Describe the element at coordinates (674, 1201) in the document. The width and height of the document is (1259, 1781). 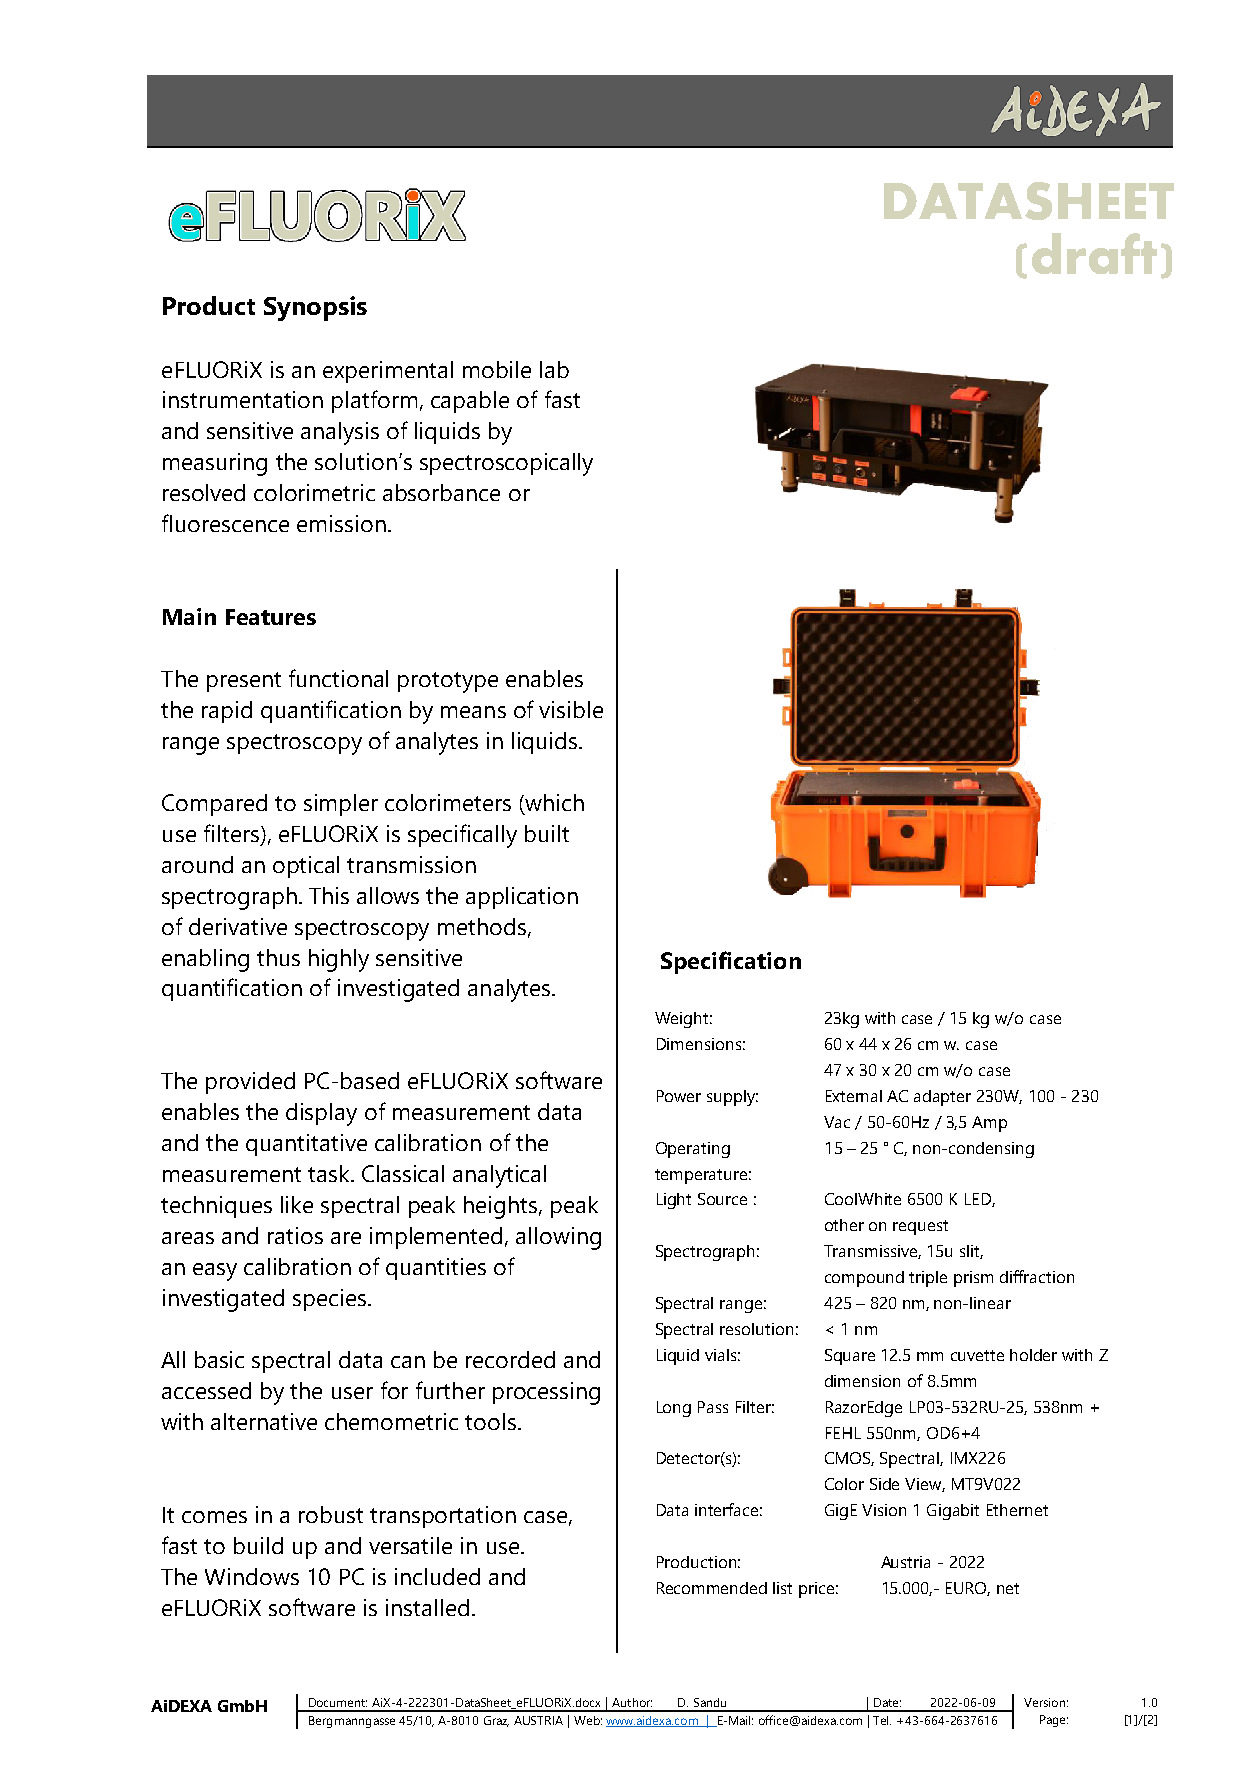
I see `Light` at that location.
